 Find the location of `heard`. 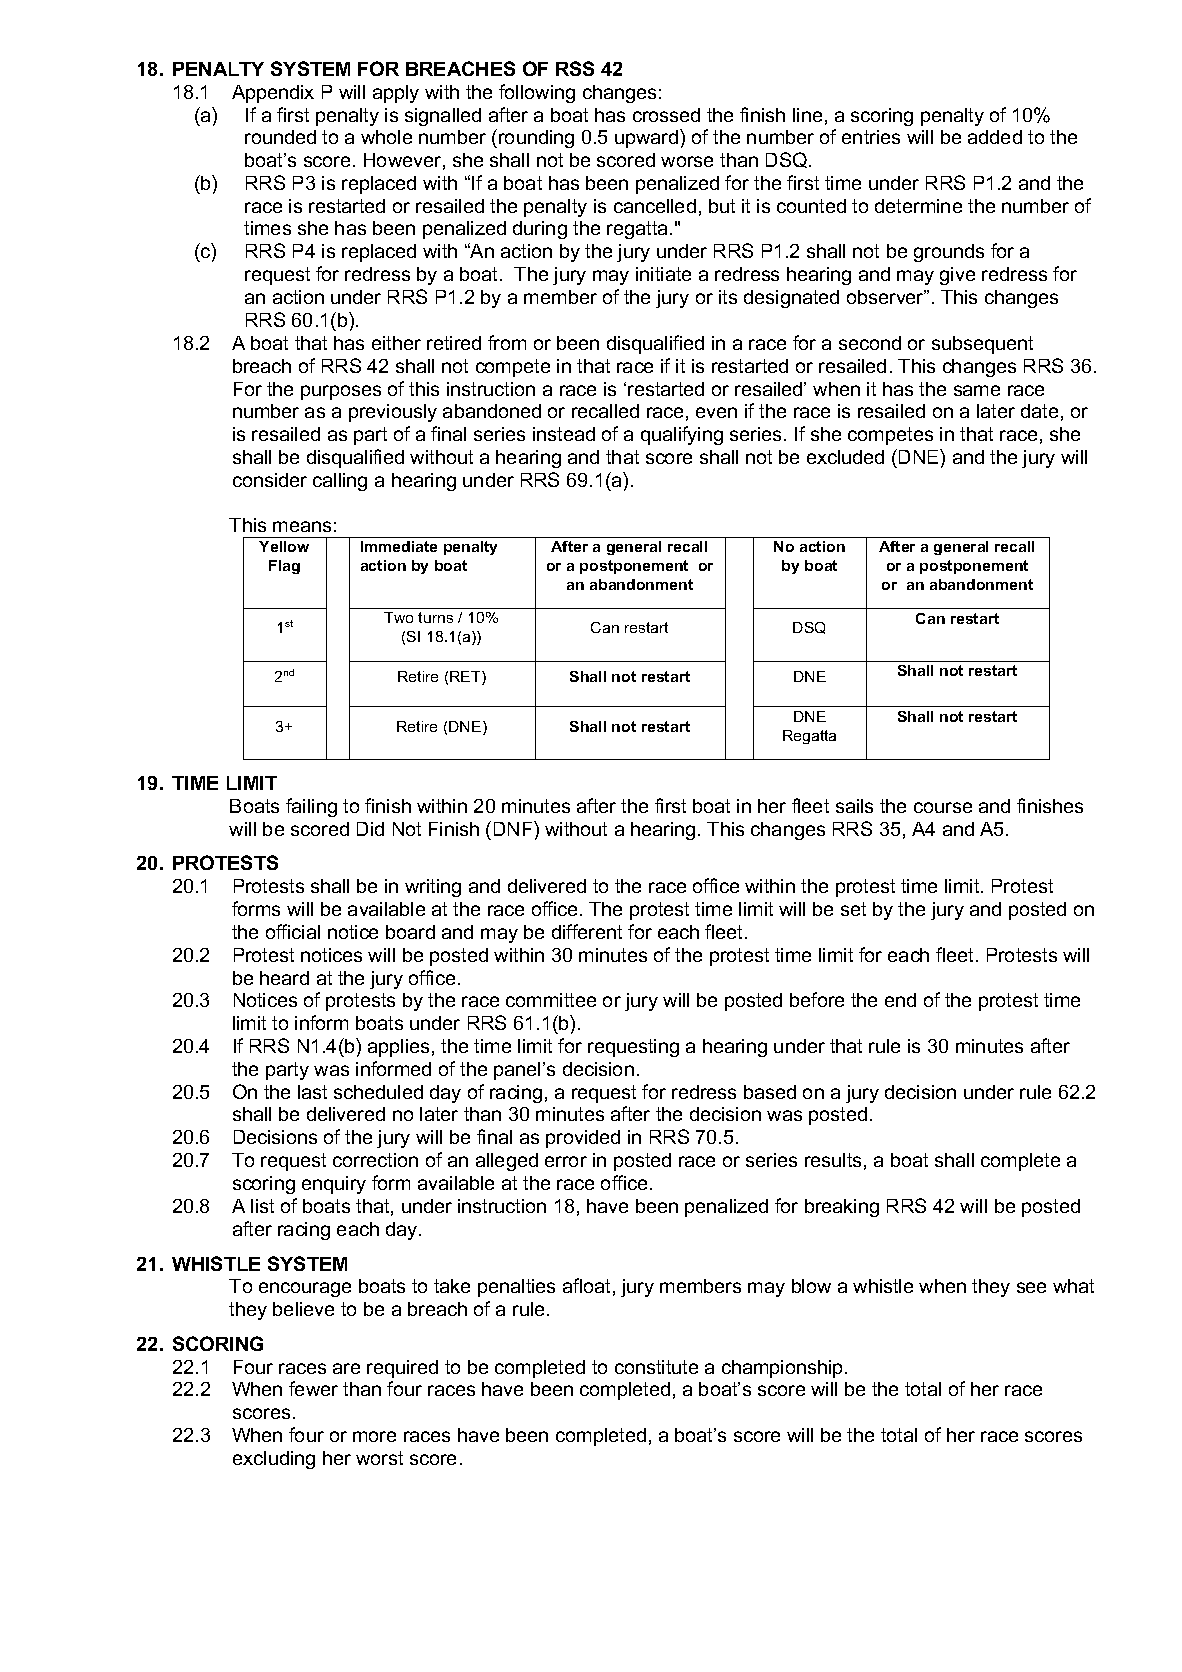

heard is located at coordinates (284, 978).
